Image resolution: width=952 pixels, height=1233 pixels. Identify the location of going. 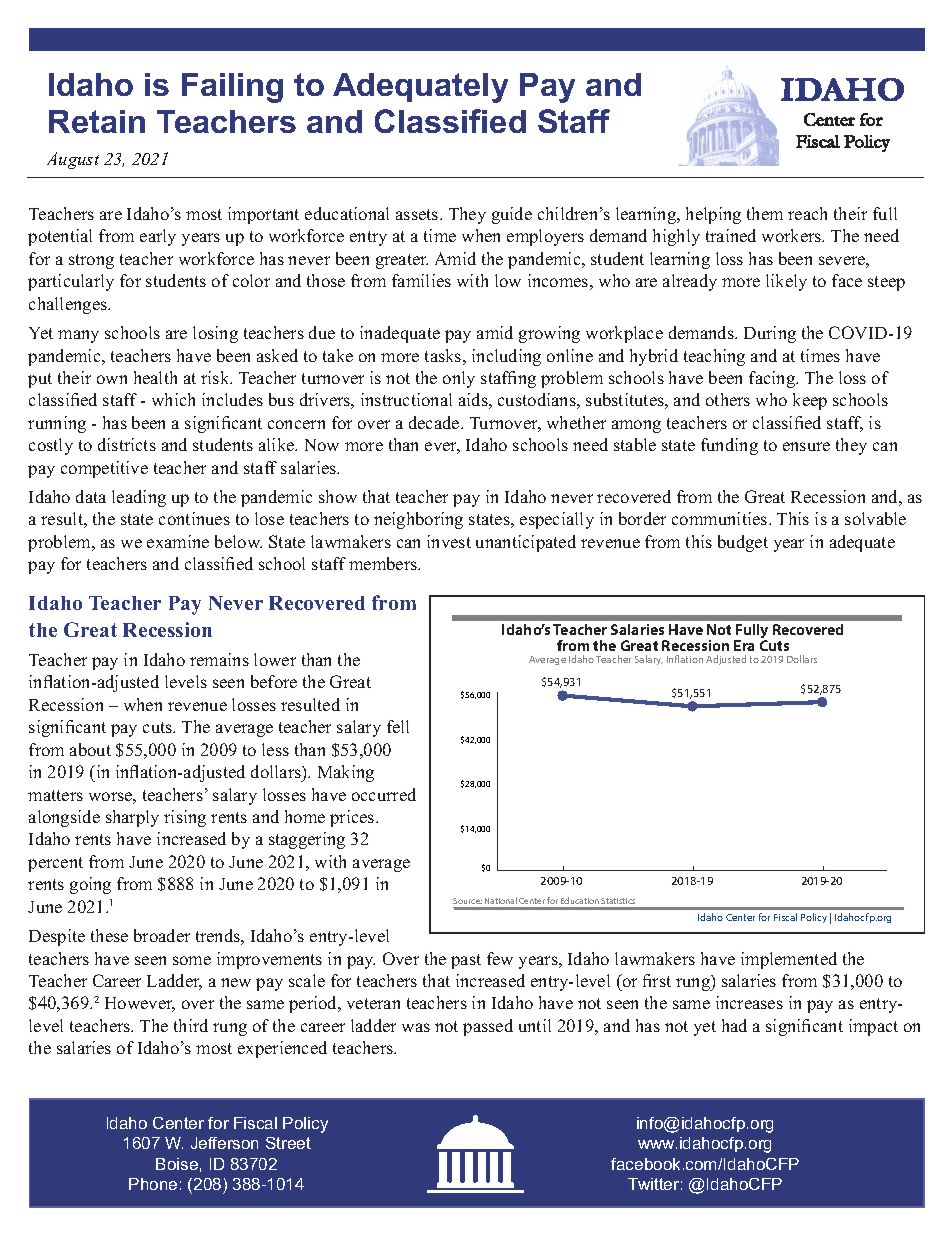
(90, 885).
